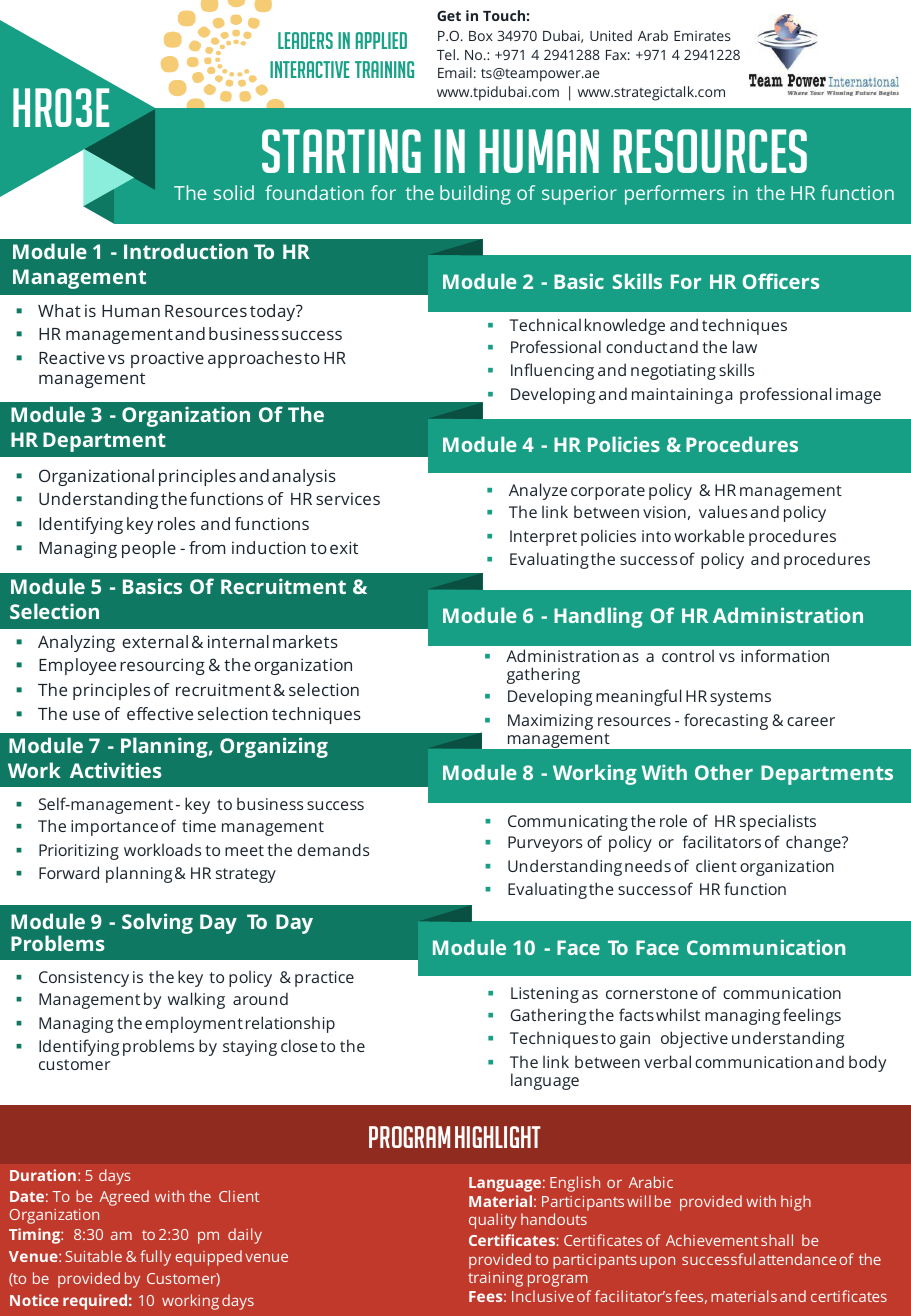  Describe the element at coordinates (778, 822) in the screenshot. I see `specialists` at that location.
